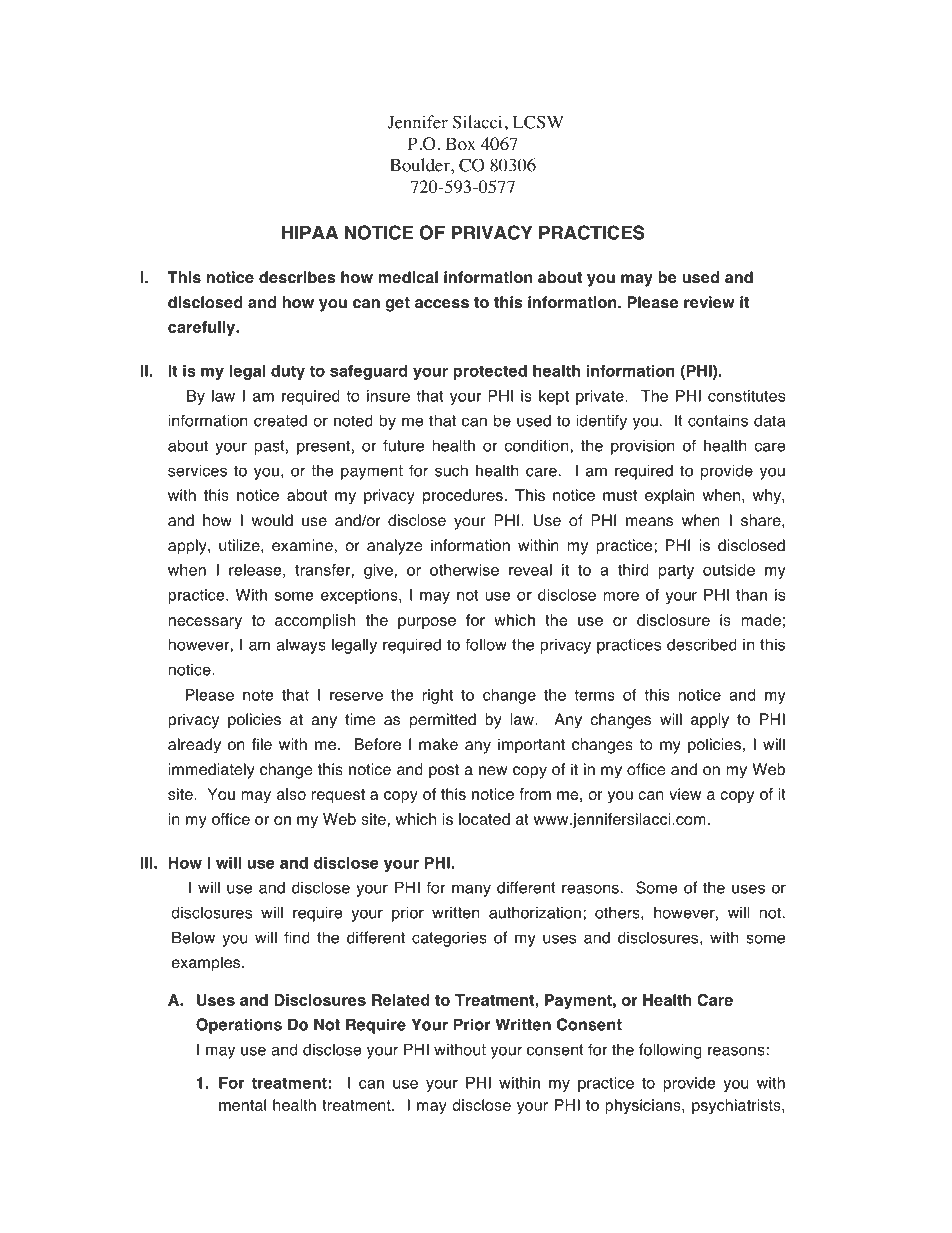 This page has height=1233, width=952. I want to click on psychiatrists, so click(737, 1106).
